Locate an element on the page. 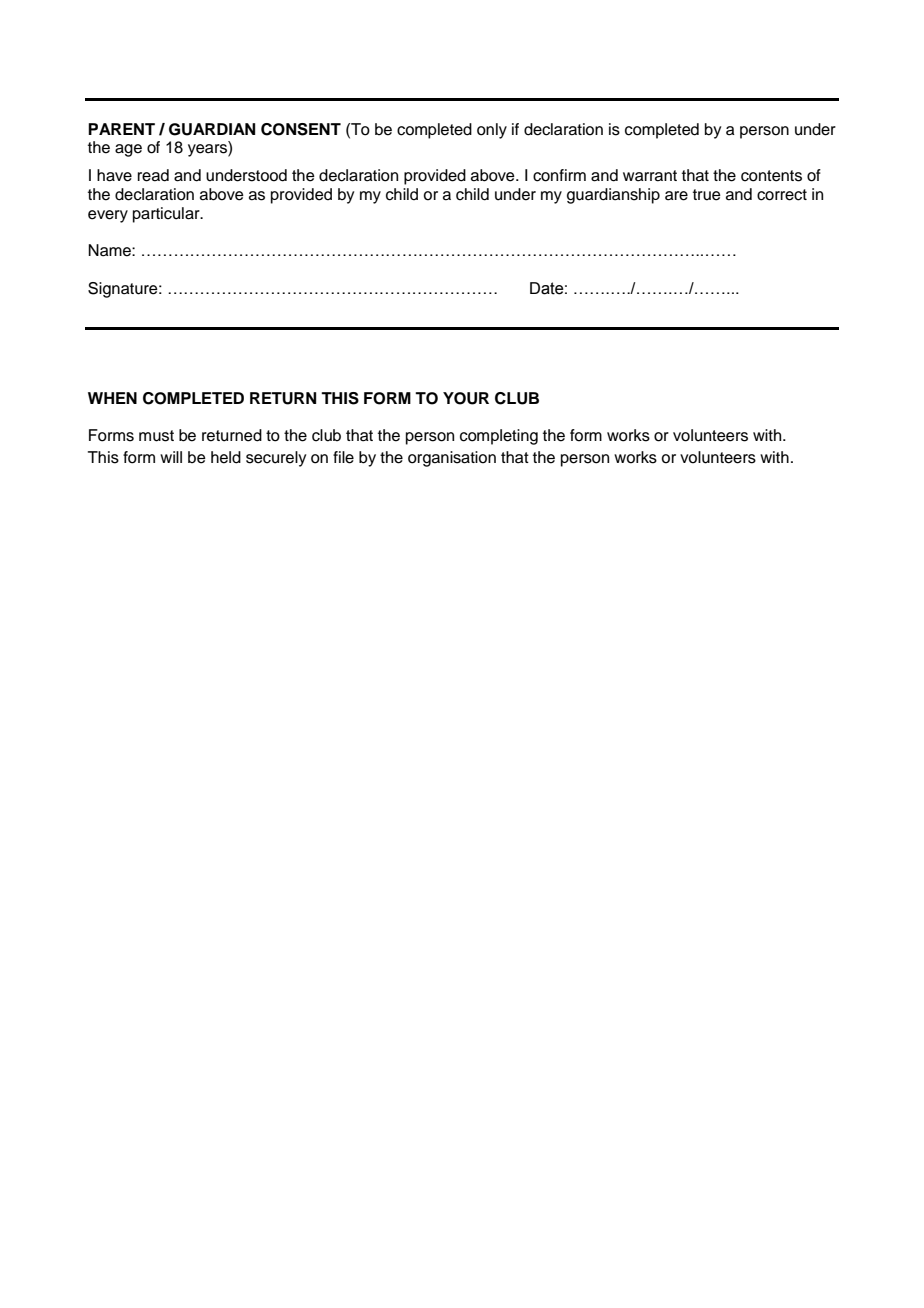 The height and width of the image is (1308, 924). particular is located at coordinates (167, 215).
